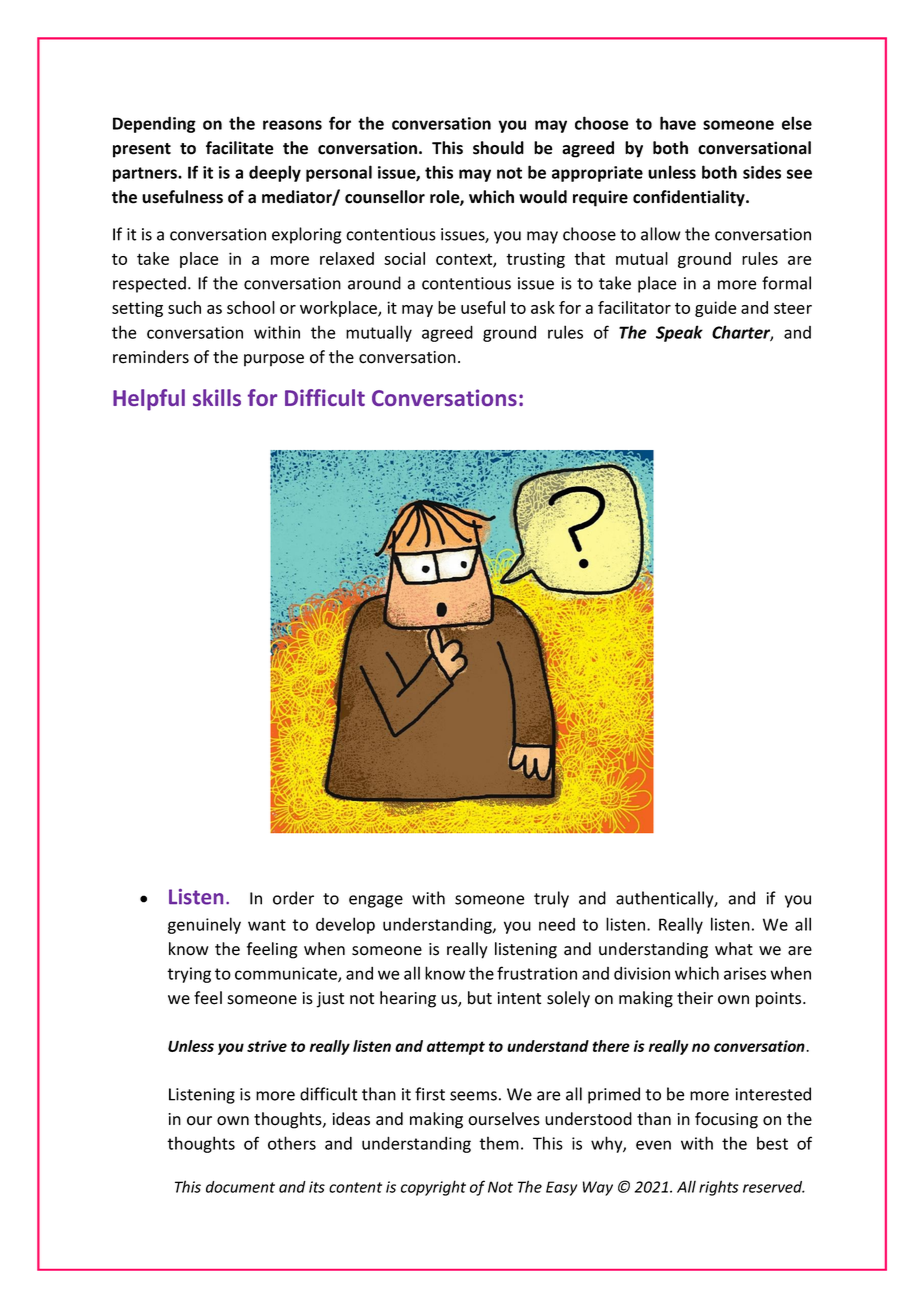 The image size is (924, 1308). I want to click on truly, so click(551, 899).
